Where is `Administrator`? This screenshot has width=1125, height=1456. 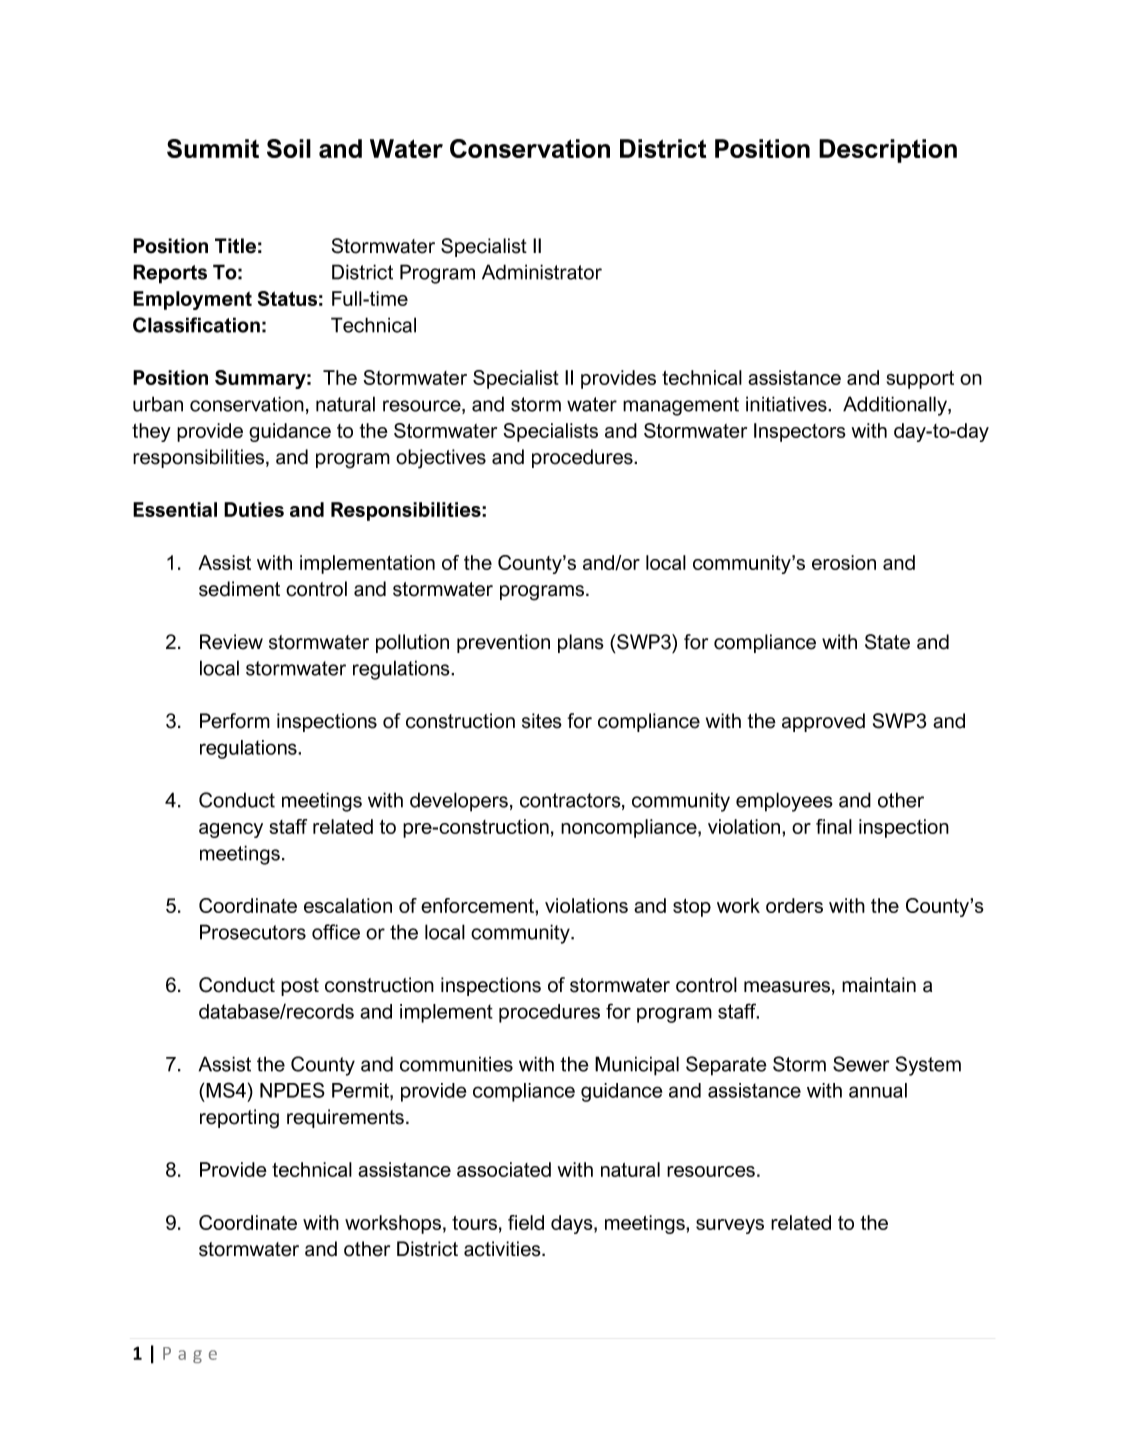 Administrator is located at coordinates (542, 272).
